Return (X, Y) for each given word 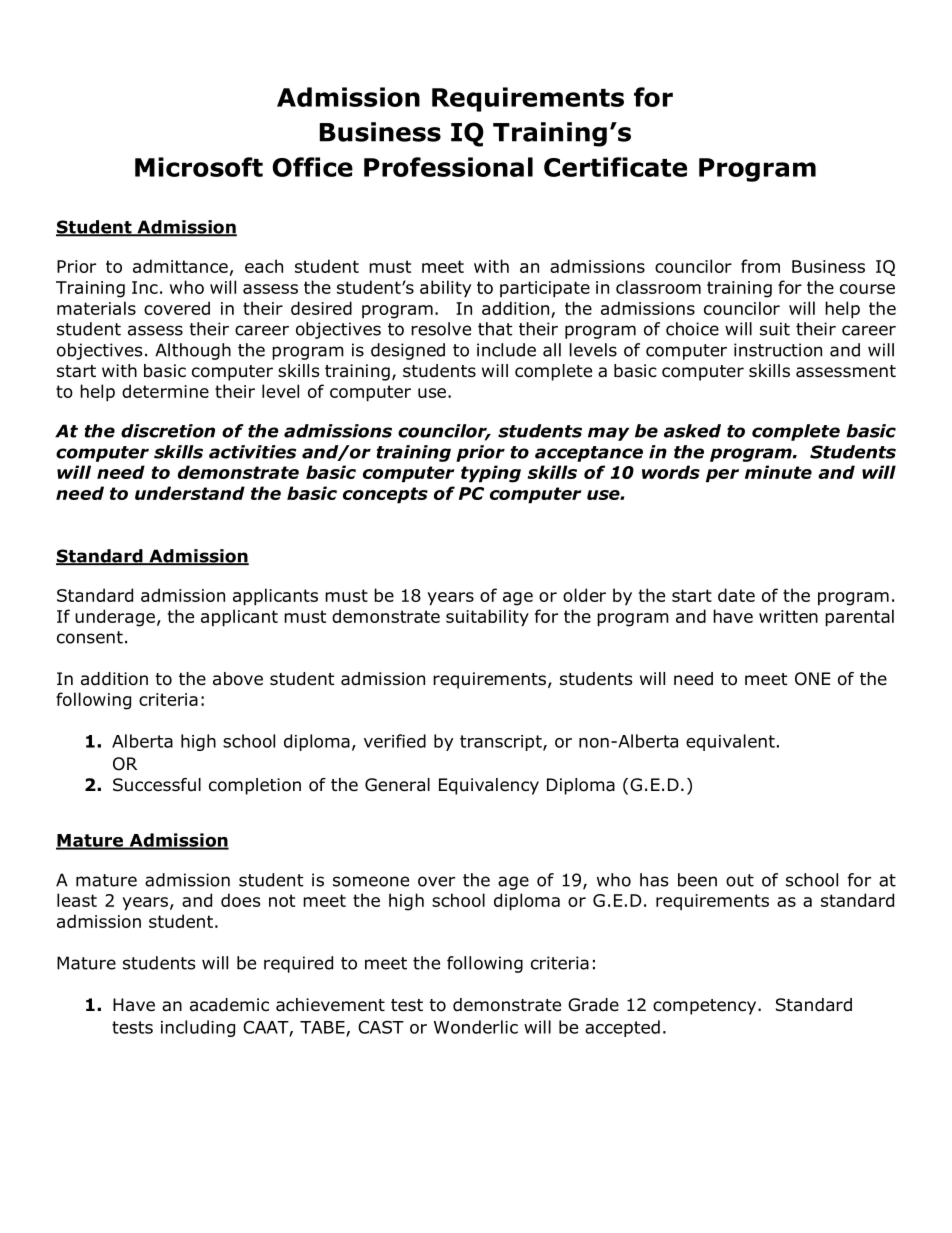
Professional (448, 167)
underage (115, 618)
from (760, 266)
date (736, 595)
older (584, 595)
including (198, 1028)
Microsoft (199, 167)
